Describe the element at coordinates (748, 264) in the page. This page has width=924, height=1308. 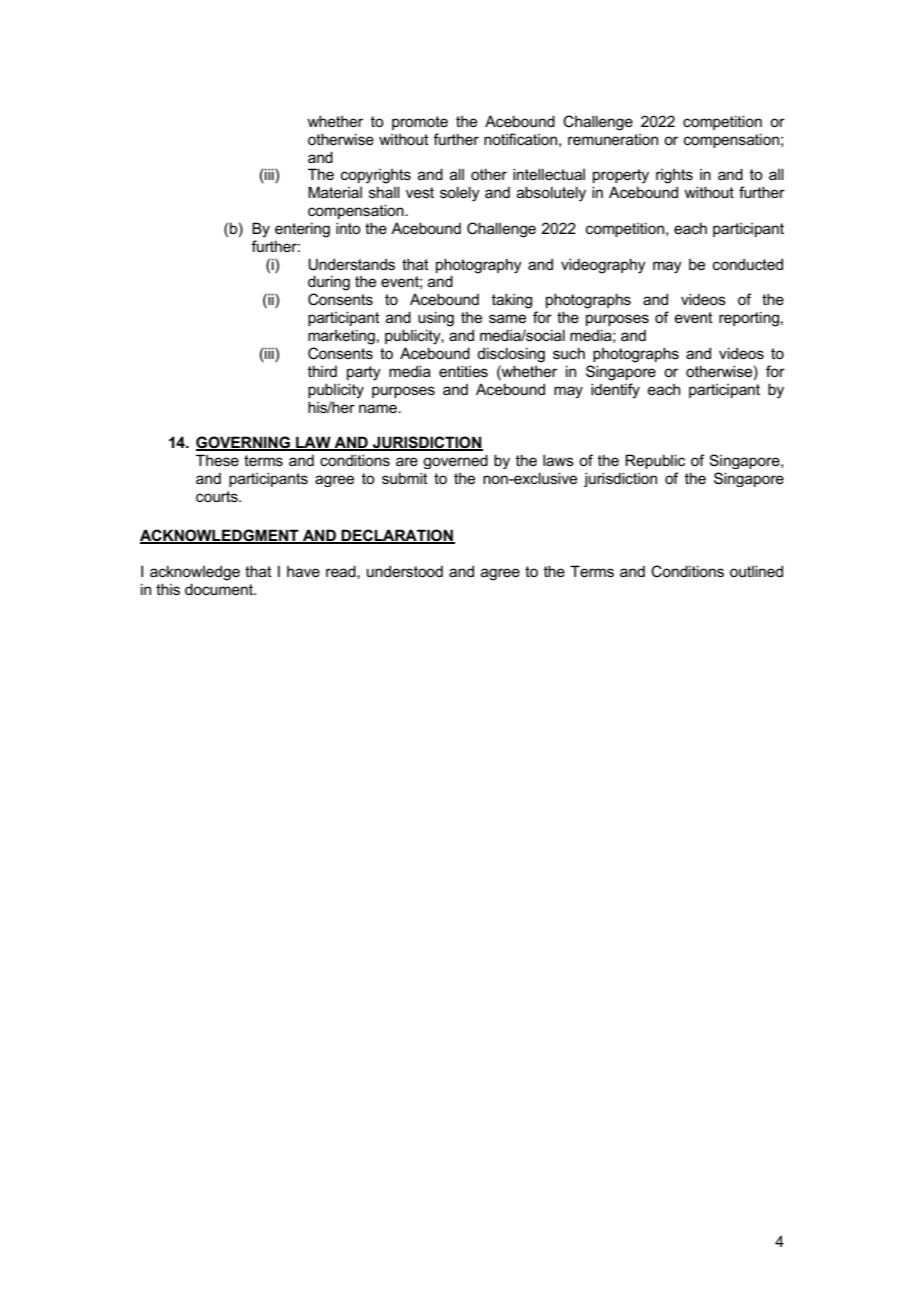
I see `conducted` at that location.
